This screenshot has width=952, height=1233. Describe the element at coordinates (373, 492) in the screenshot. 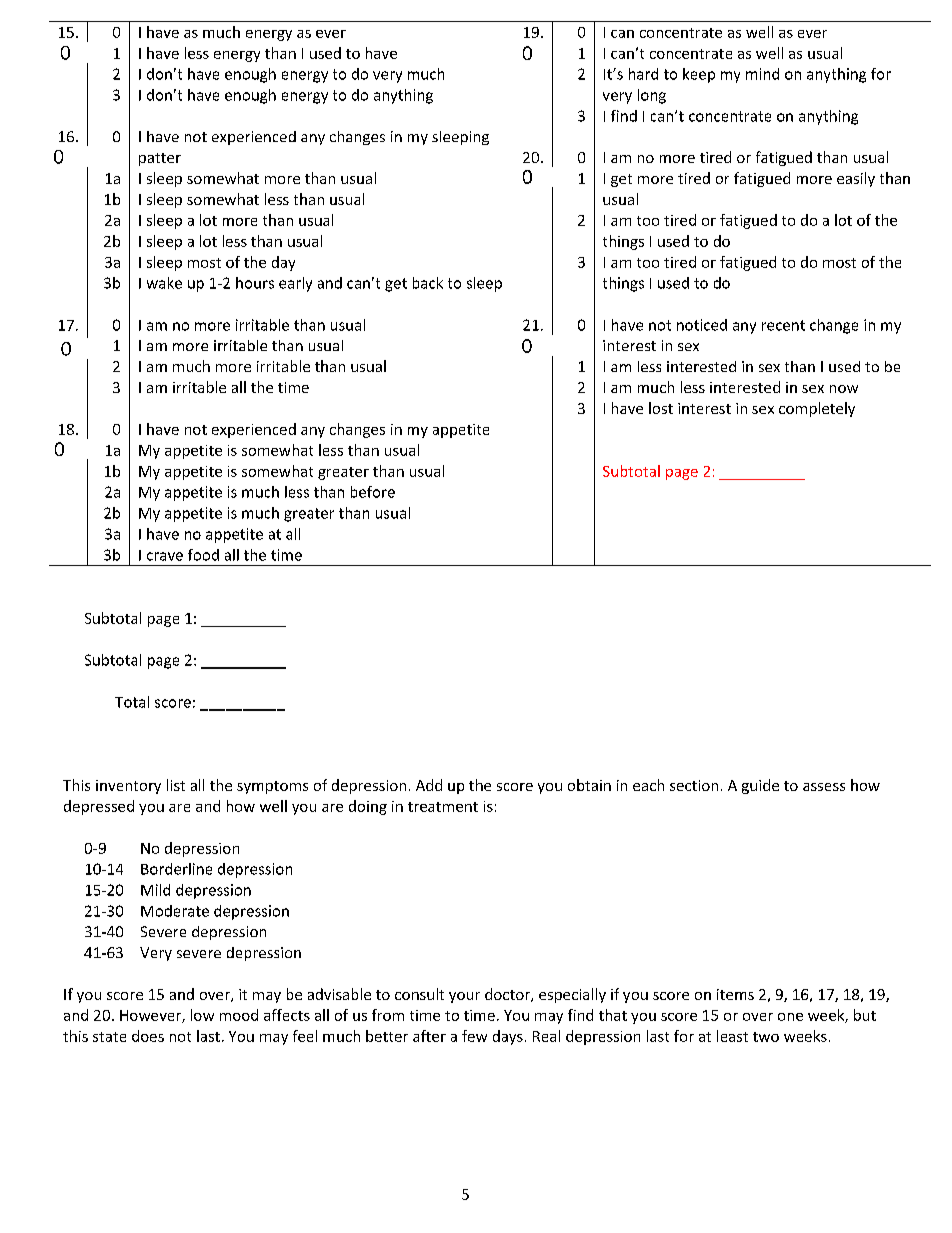

I see `before` at that location.
